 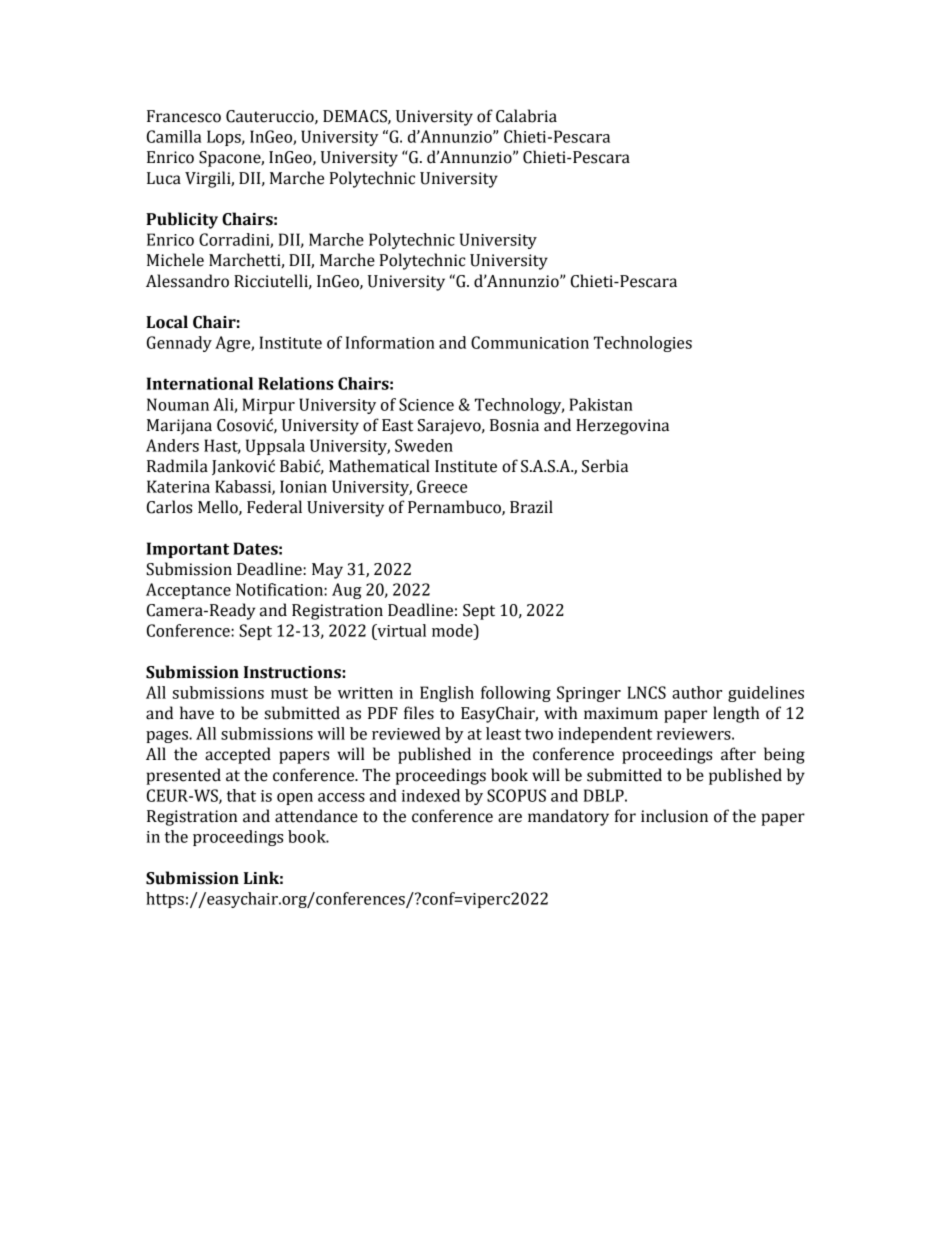 I want to click on Calabria, so click(x=526, y=116).
